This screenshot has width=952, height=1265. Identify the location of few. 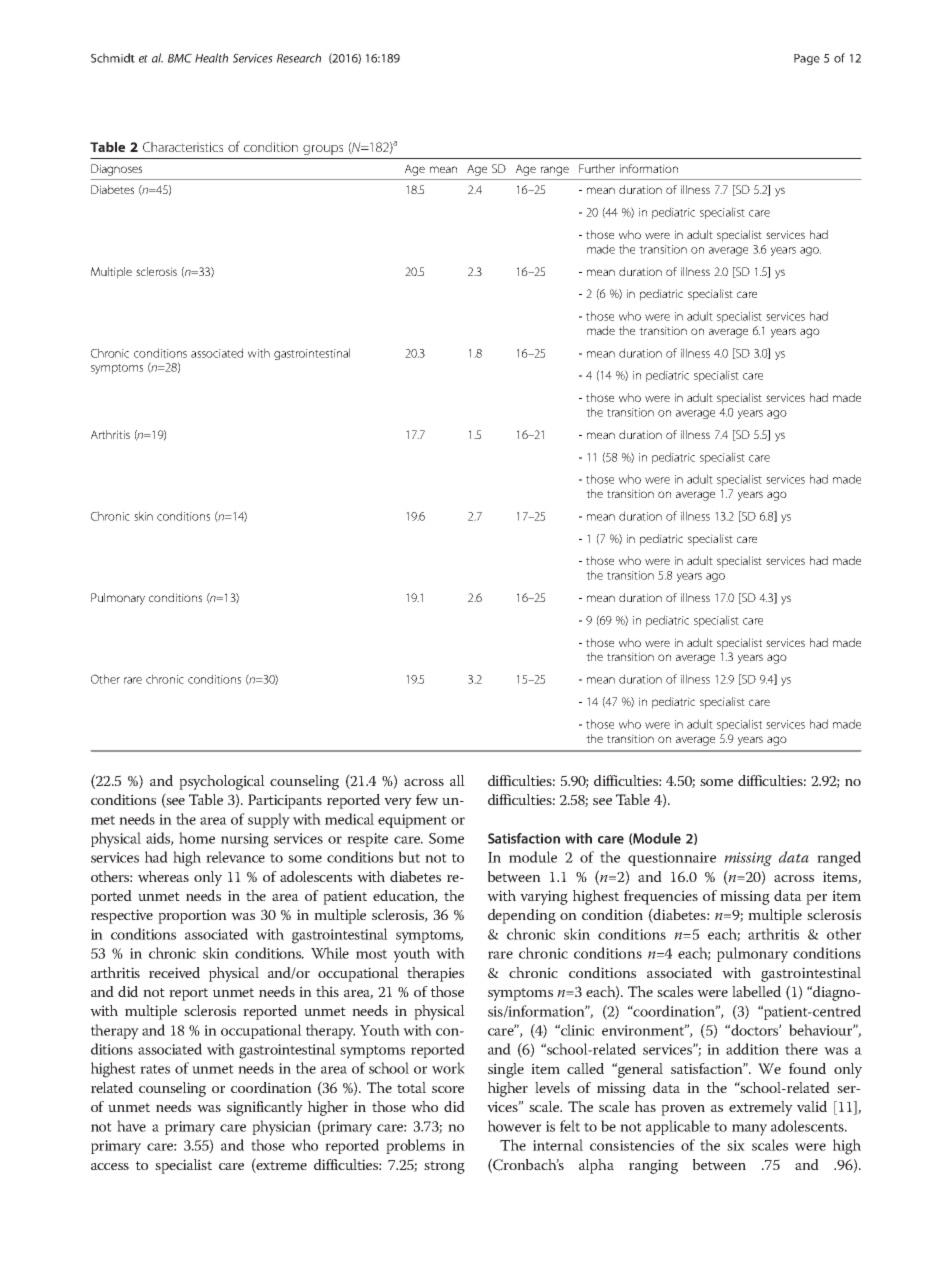
(427, 800).
